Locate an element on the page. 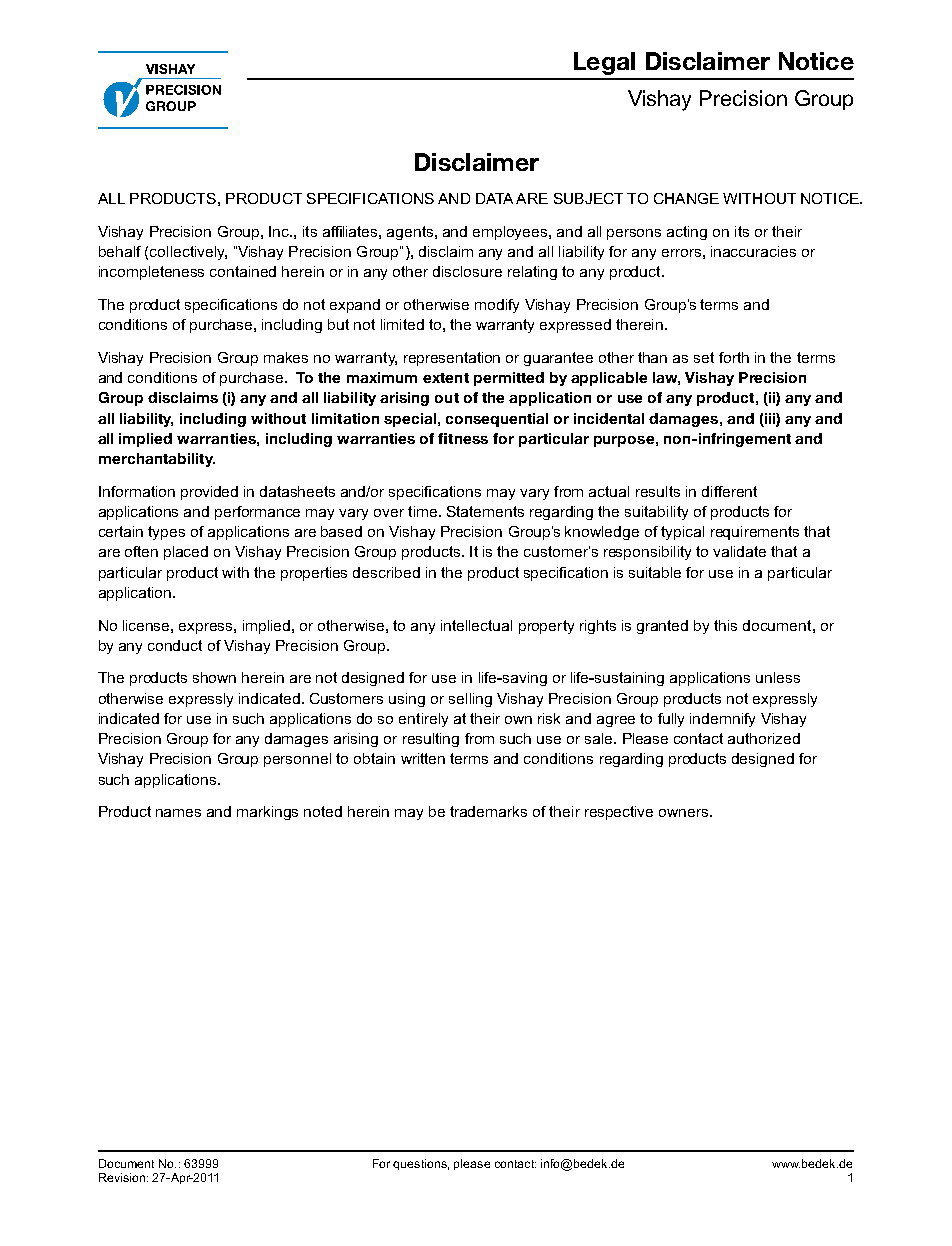 This image has width=952, height=1246. this is located at coordinates (725, 625).
